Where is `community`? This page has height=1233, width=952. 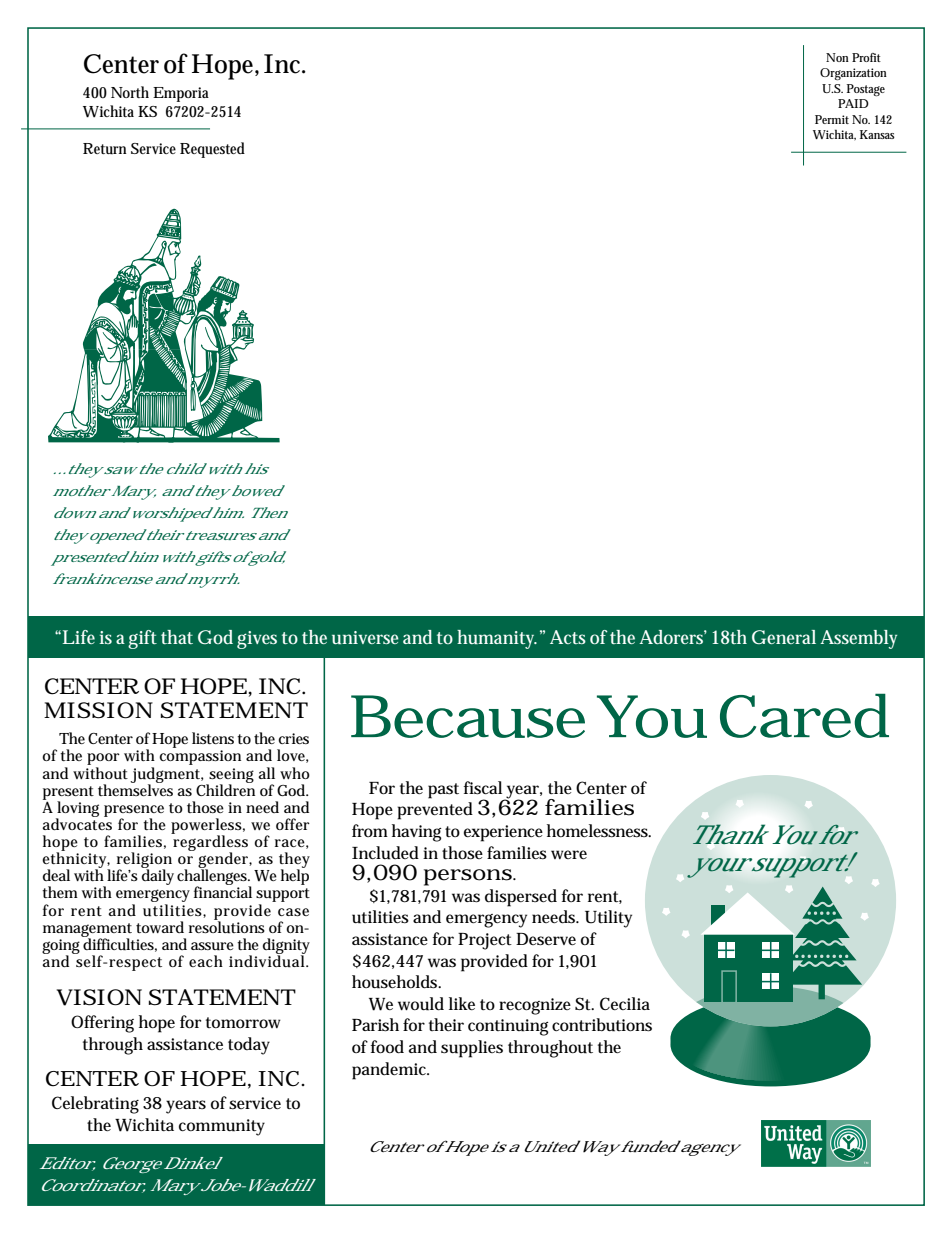
community is located at coordinates (222, 1127).
